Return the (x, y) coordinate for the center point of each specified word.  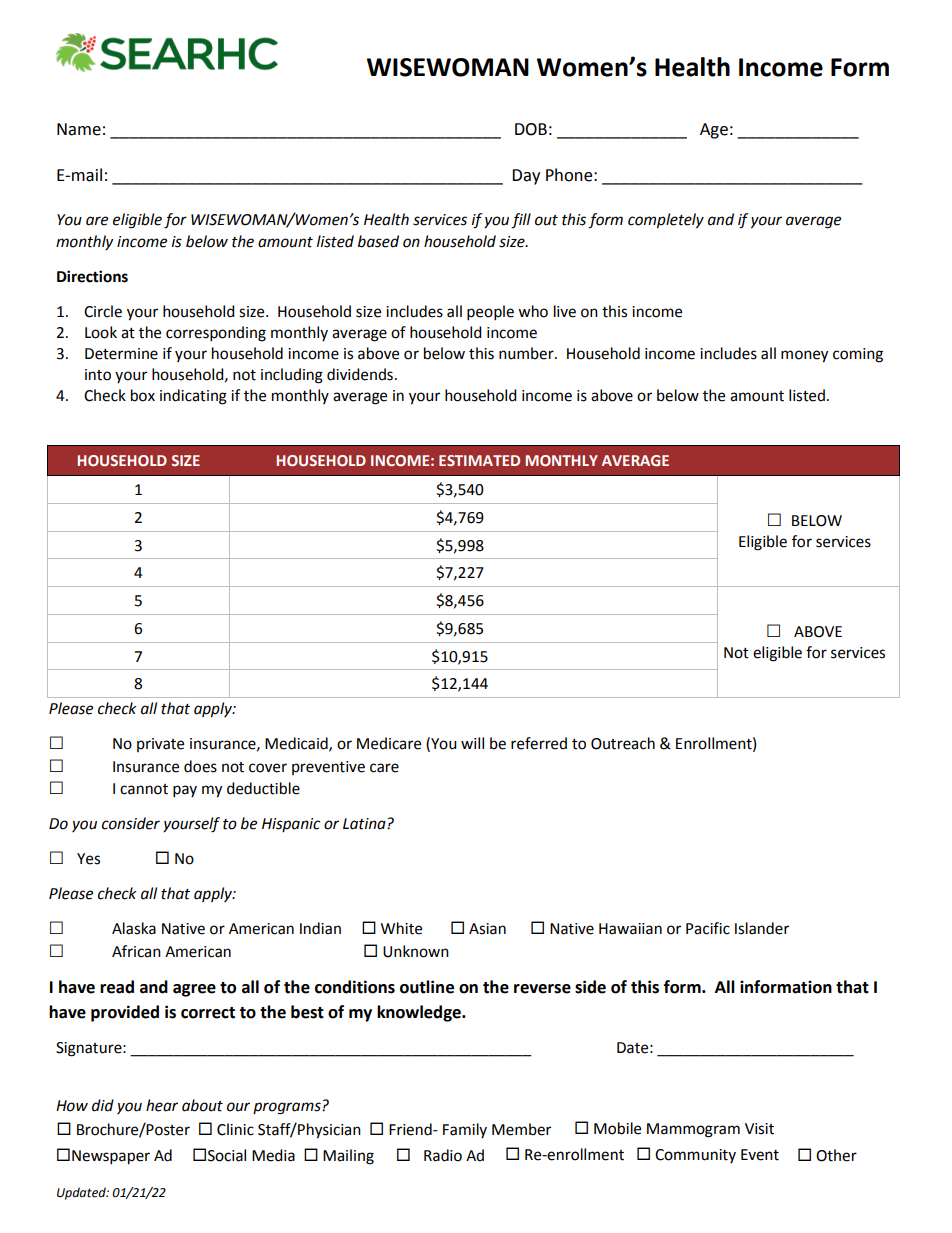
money (804, 356)
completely (666, 221)
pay (185, 791)
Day (526, 177)
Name (79, 129)
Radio (443, 1155)
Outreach (623, 743)
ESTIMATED (479, 460)
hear (162, 1105)
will (472, 743)
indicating (193, 397)
